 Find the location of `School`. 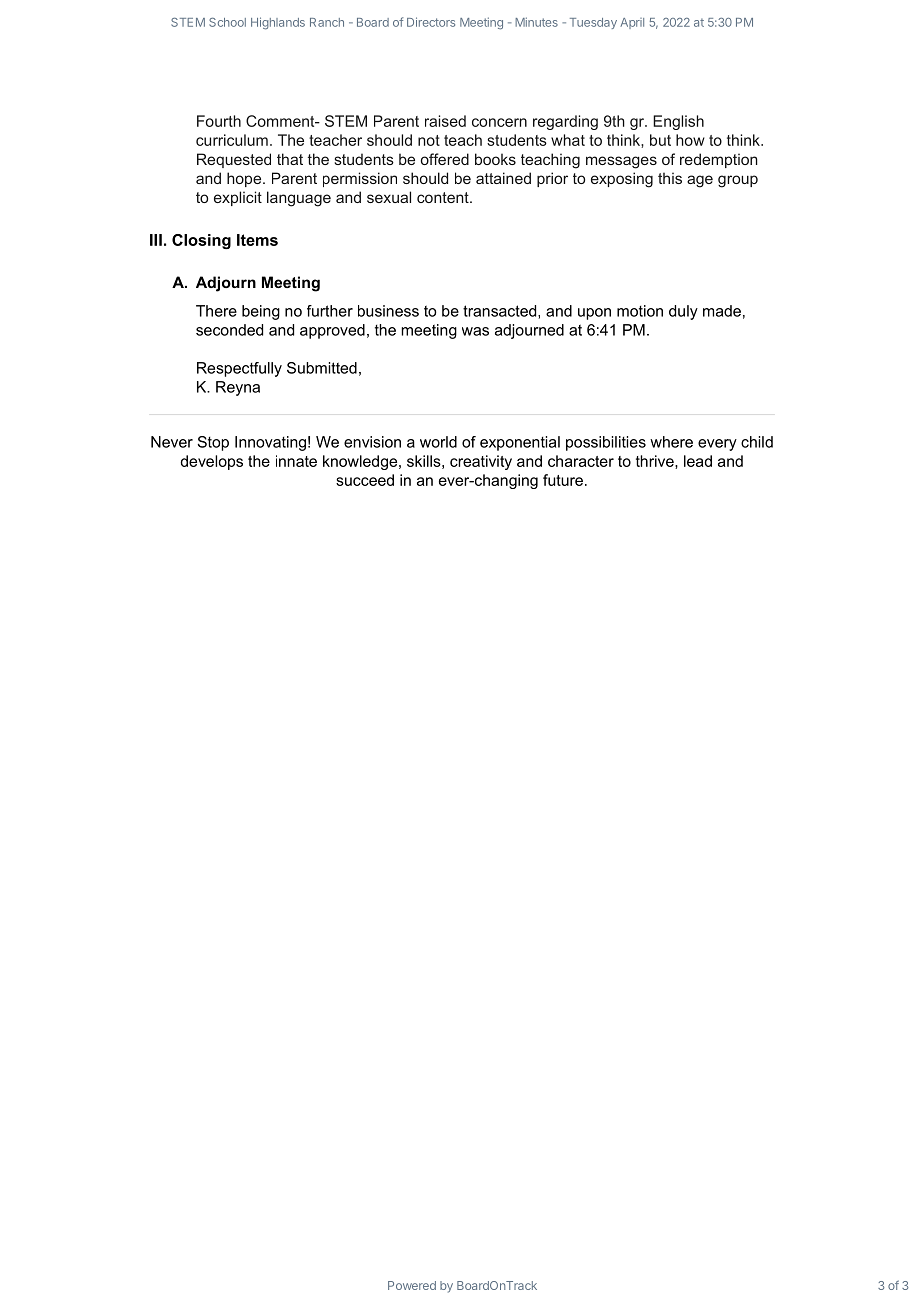

School is located at coordinates (227, 22).
